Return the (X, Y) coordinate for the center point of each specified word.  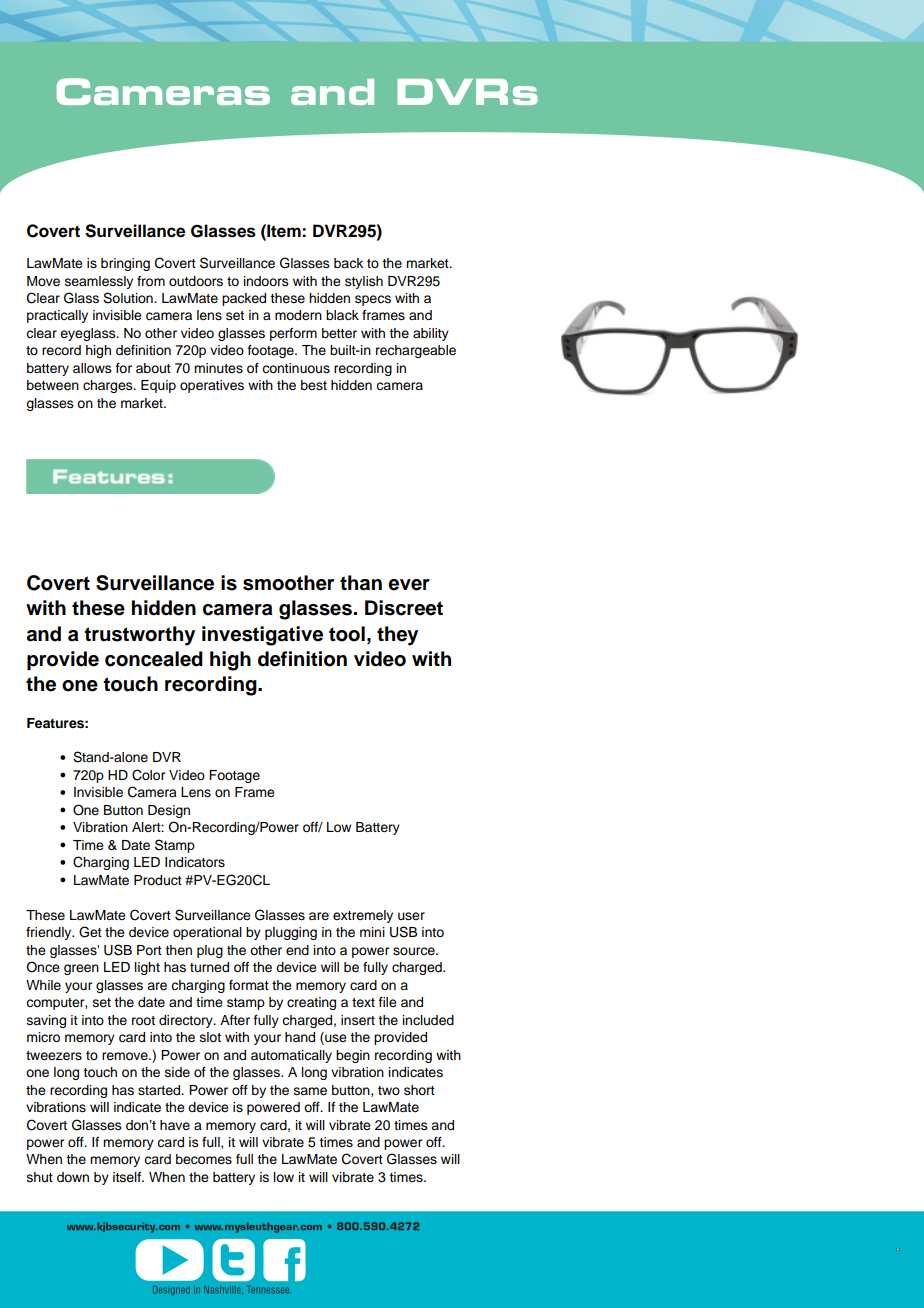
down (73, 1177)
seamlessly (99, 282)
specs (373, 300)
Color (148, 775)
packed (244, 299)
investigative (262, 636)
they (397, 636)
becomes (204, 1159)
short (419, 1090)
